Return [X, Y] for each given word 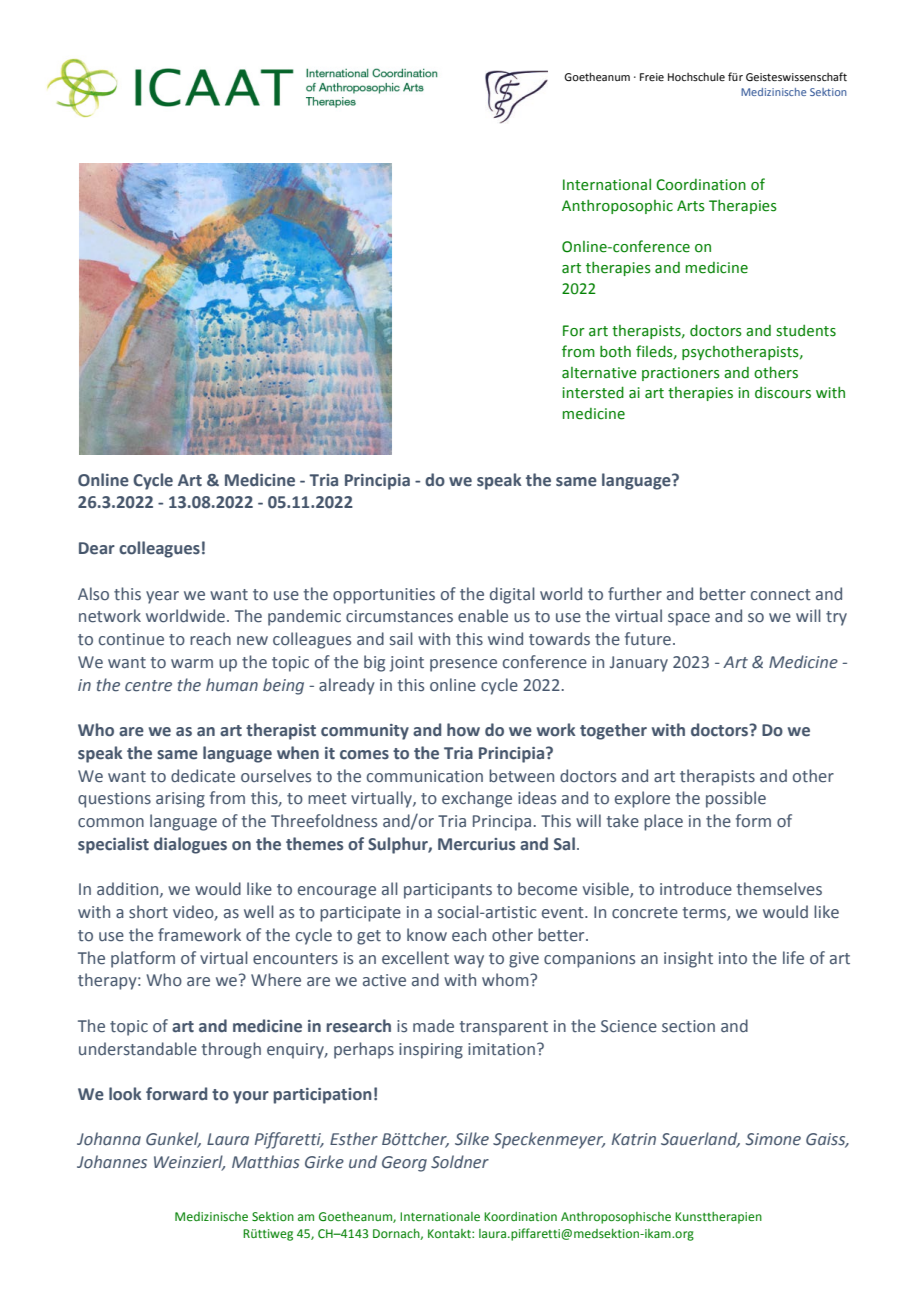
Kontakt [450, 1233]
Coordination [701, 185]
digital [512, 595]
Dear [97, 548]
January [639, 664]
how [463, 730]
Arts [691, 206]
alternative [599, 373]
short [148, 912]
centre [148, 686]
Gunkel [173, 1140]
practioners [681, 374]
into [733, 958]
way [469, 961]
